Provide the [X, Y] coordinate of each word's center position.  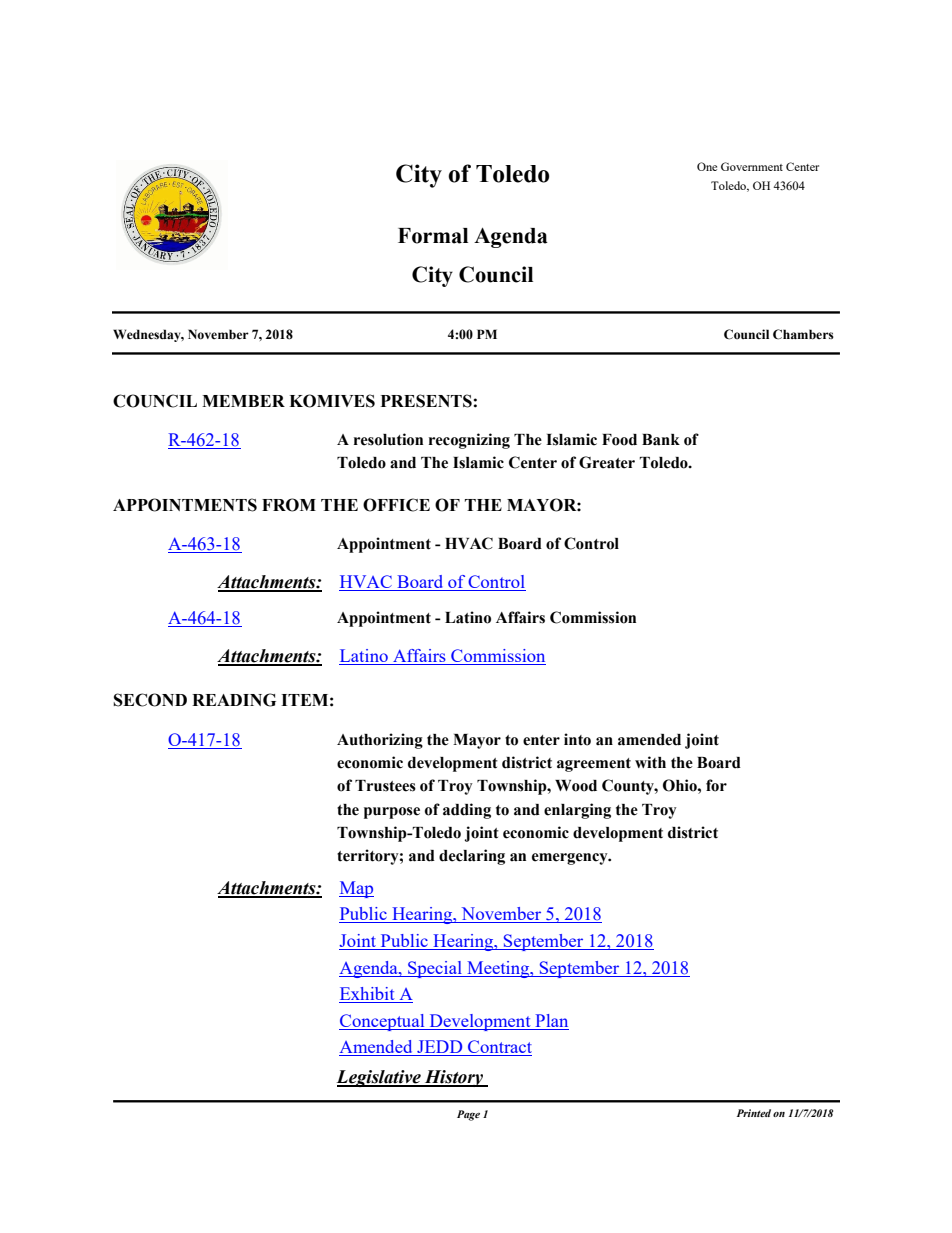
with [650, 762]
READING [234, 700]
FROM [289, 505]
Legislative [379, 1078]
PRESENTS [426, 401]
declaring [472, 857]
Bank [661, 440]
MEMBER [243, 401]
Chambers [803, 334]
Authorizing [380, 741]
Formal [433, 236]
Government [752, 166]
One [707, 166]
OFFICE [396, 505]
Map [356, 889]
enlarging [577, 811]
